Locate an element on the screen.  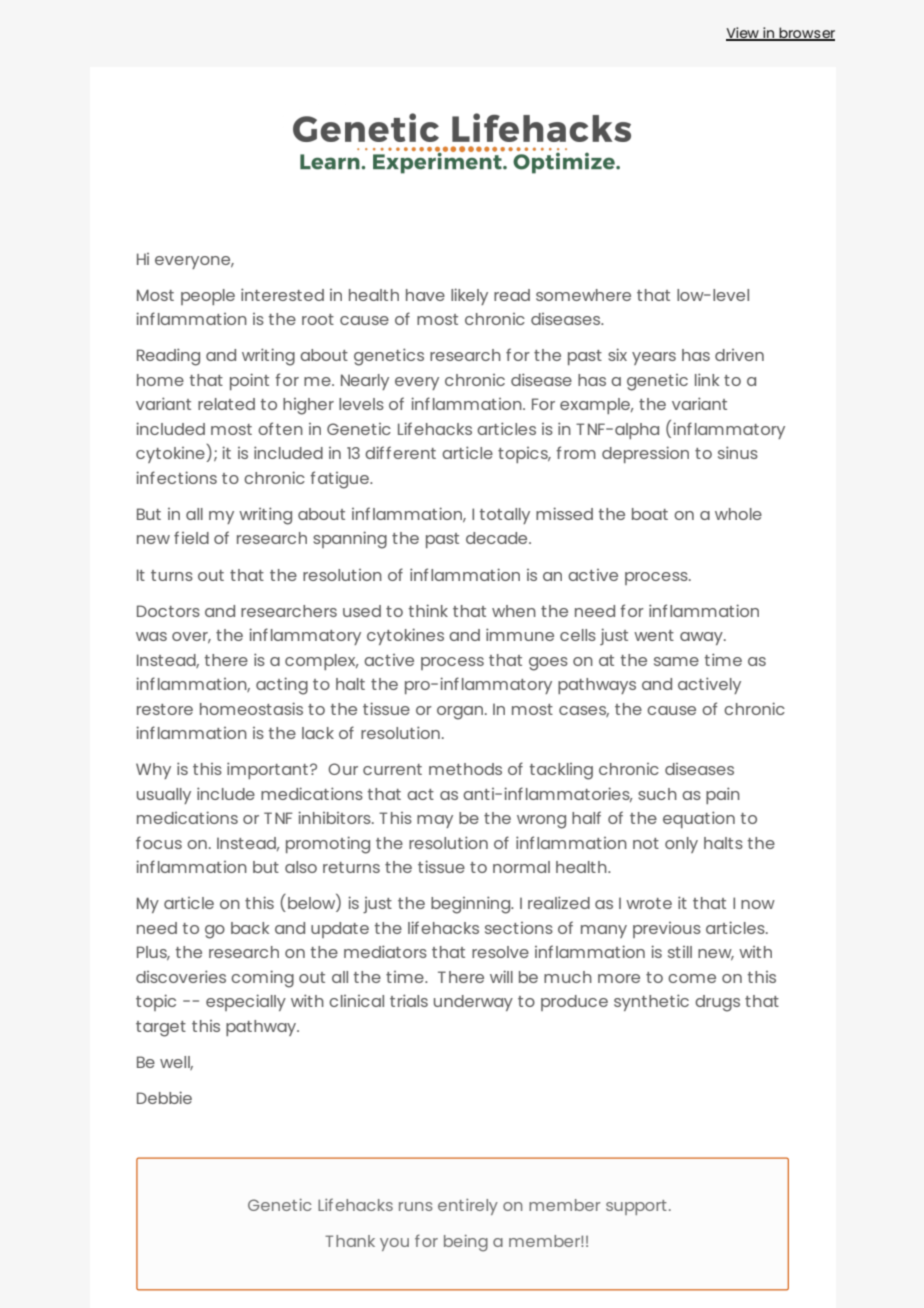
View is located at coordinates (743, 34).
